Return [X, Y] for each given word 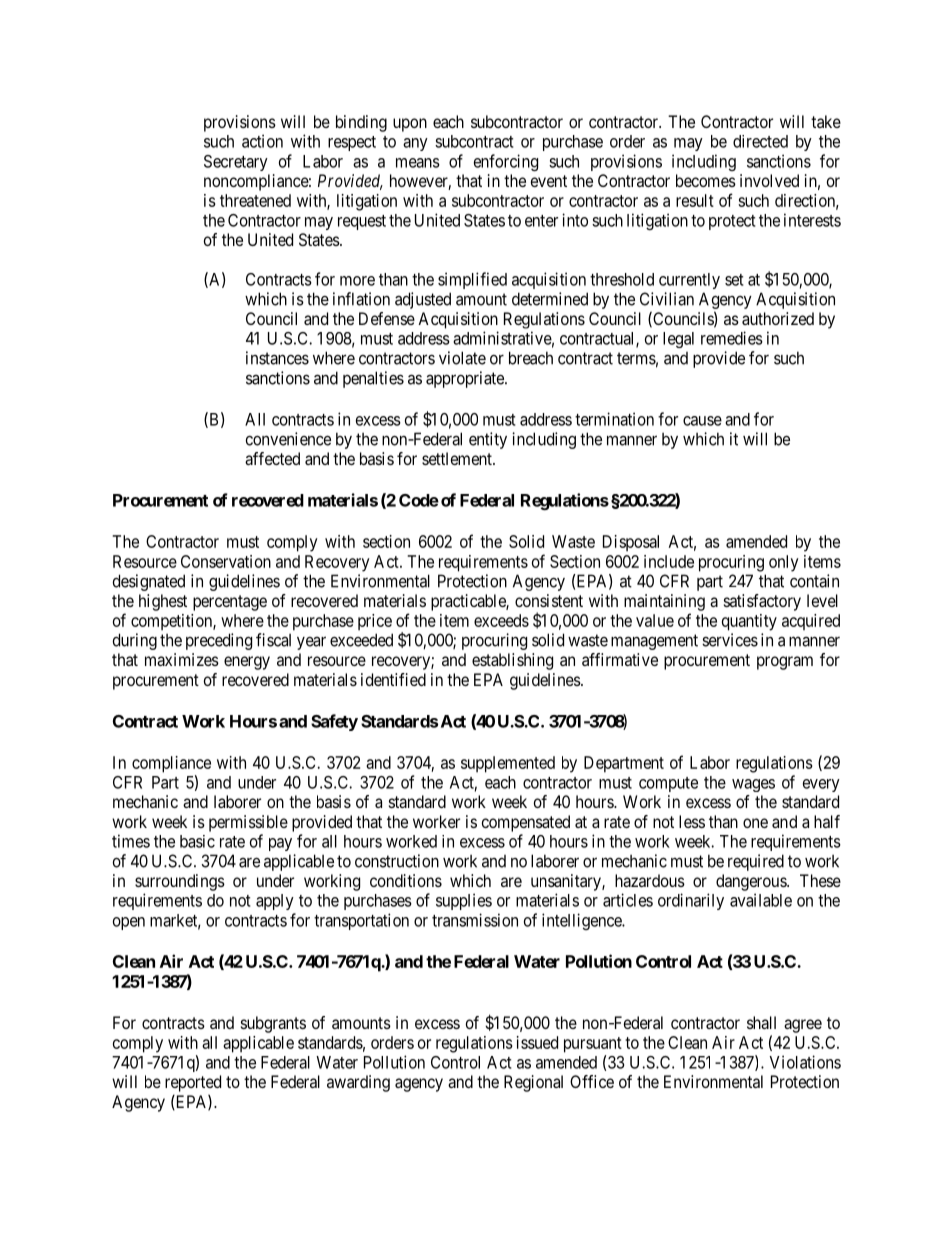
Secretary [236, 163]
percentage [230, 603]
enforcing [506, 162]
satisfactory [762, 602]
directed [760, 141]
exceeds [501, 620]
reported [193, 1083]
